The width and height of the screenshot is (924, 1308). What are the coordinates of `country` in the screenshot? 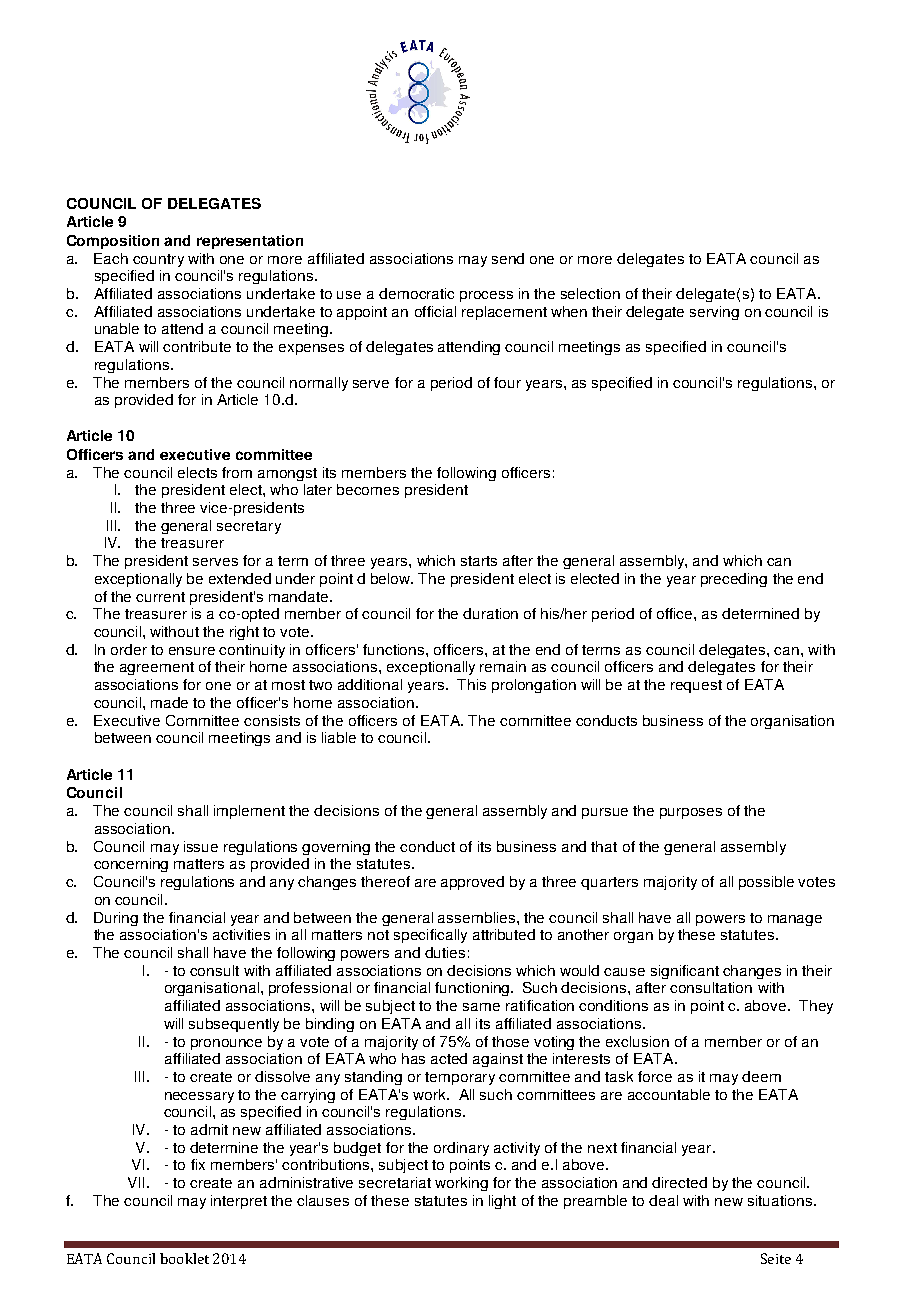 It's located at (158, 260).
